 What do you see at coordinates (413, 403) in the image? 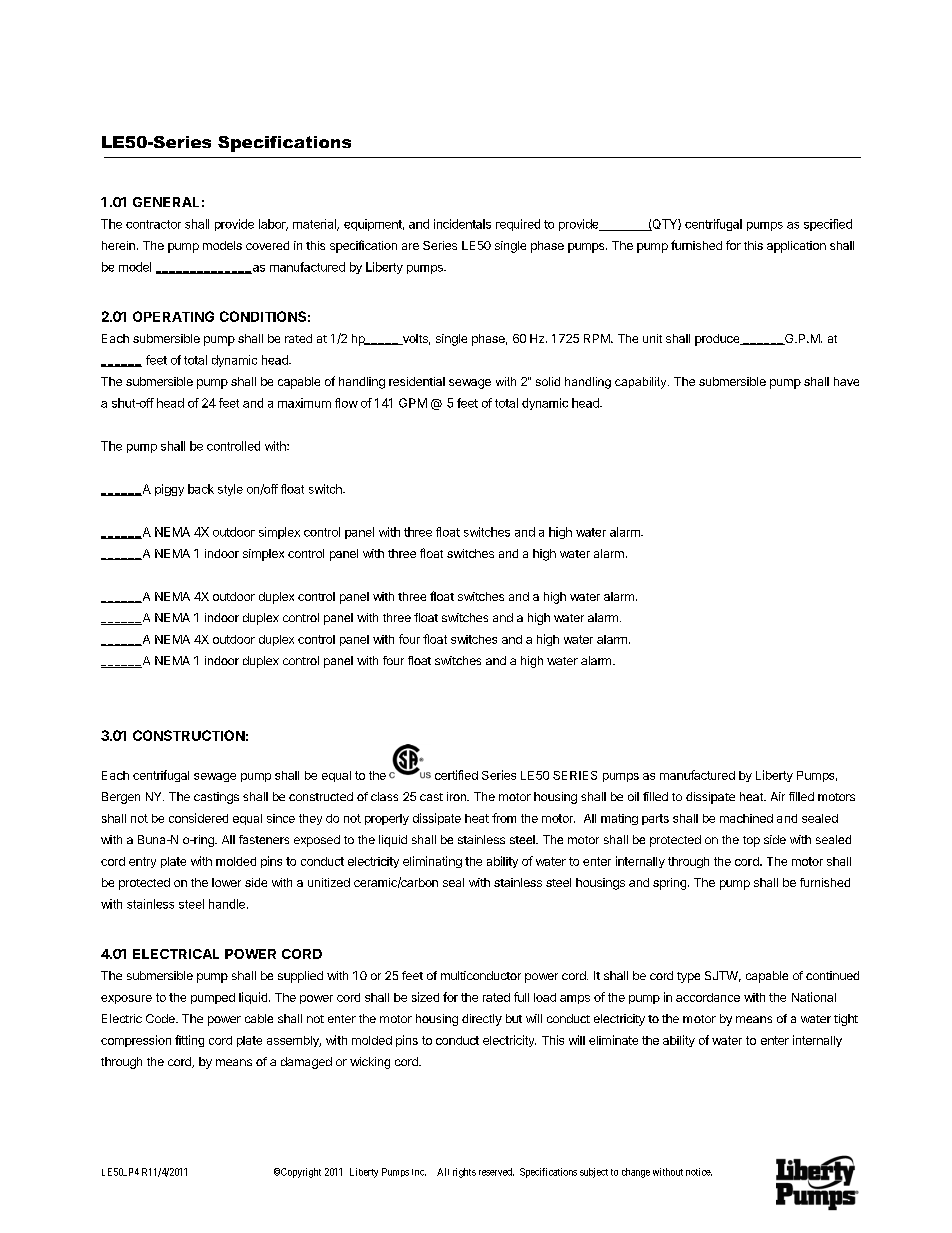
I see `GPM` at bounding box center [413, 403].
